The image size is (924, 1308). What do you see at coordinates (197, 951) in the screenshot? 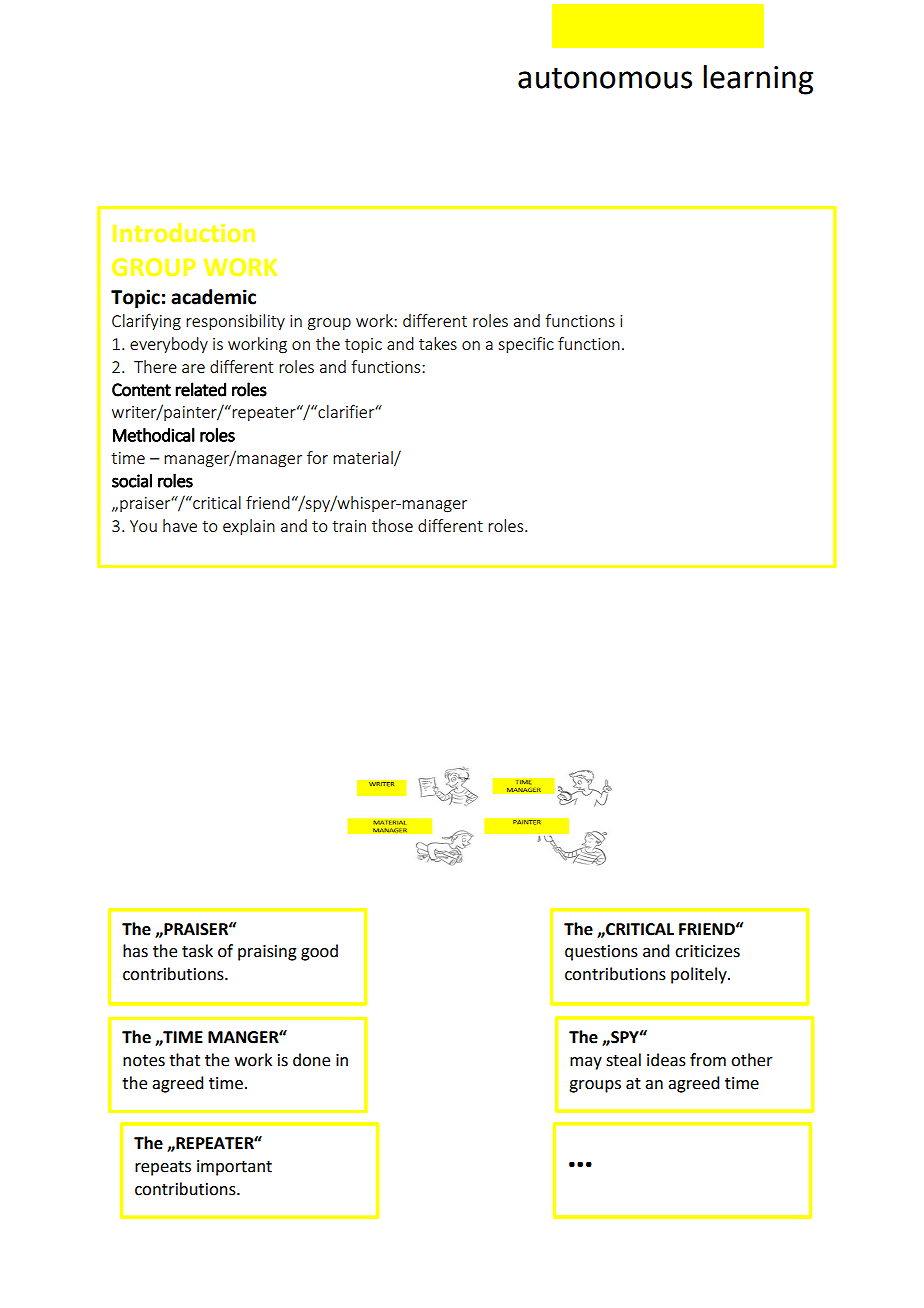
I see `task` at bounding box center [197, 951].
